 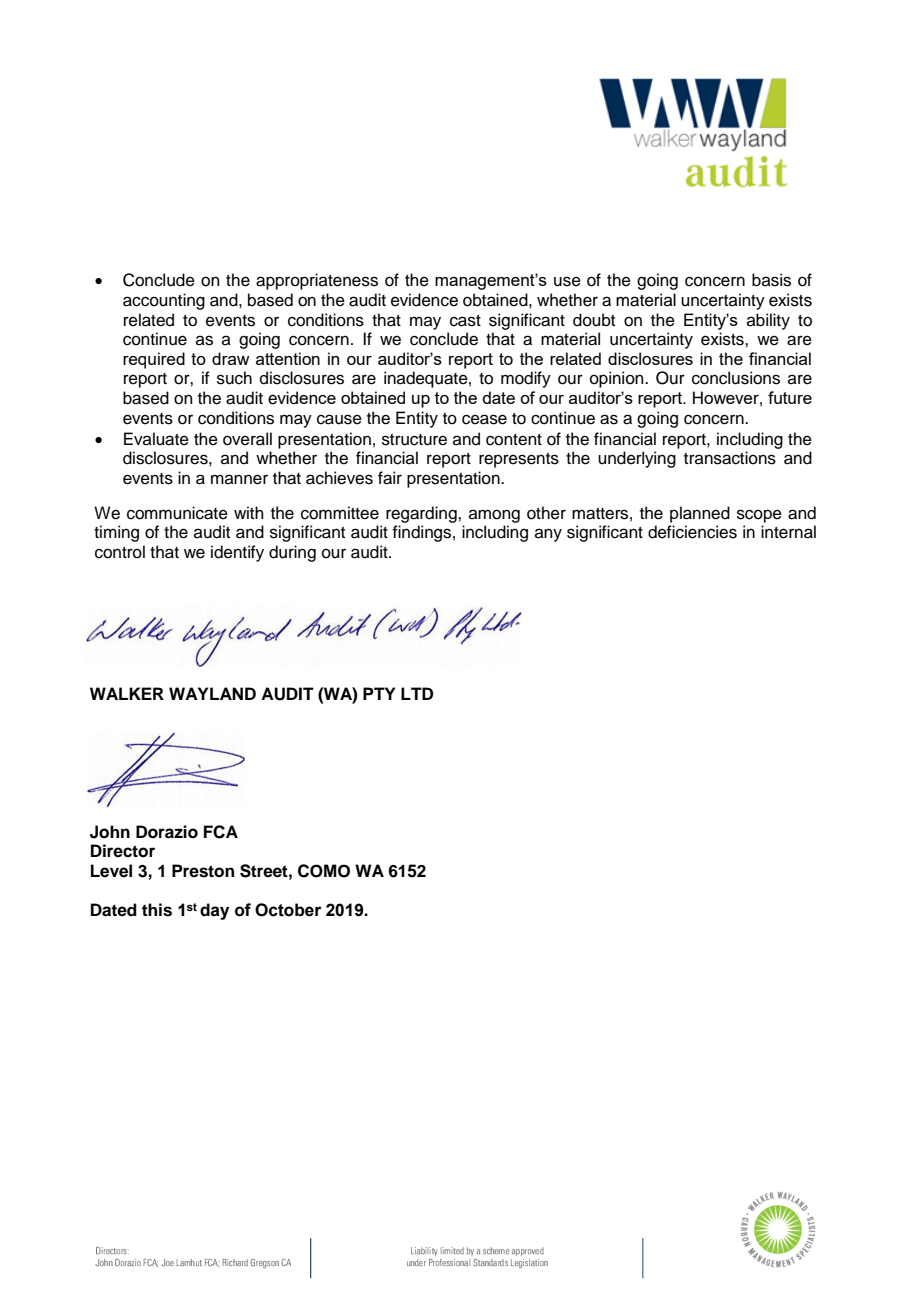 I want to click on COMO, so click(x=324, y=871).
